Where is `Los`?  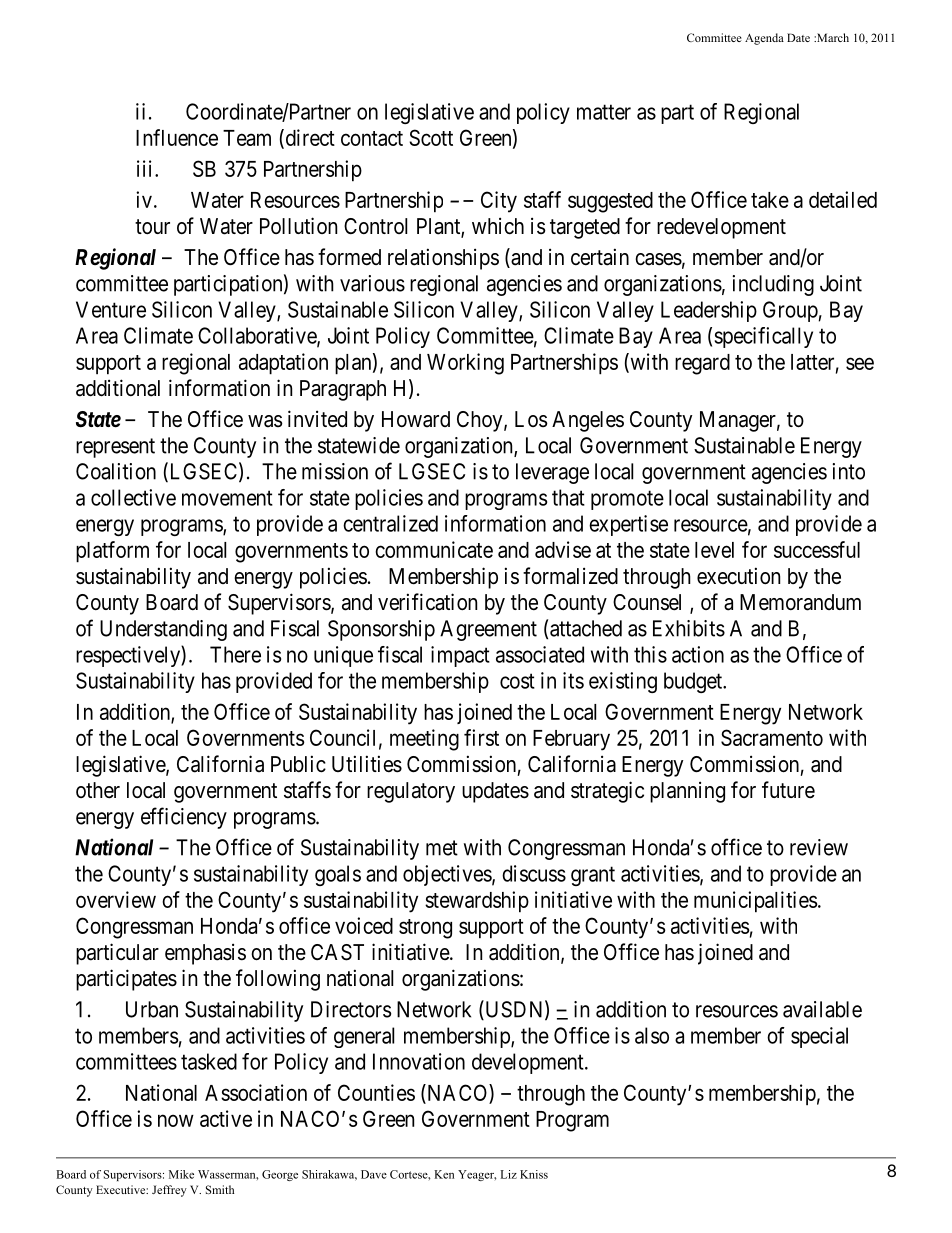
Los is located at coordinates (531, 419).
